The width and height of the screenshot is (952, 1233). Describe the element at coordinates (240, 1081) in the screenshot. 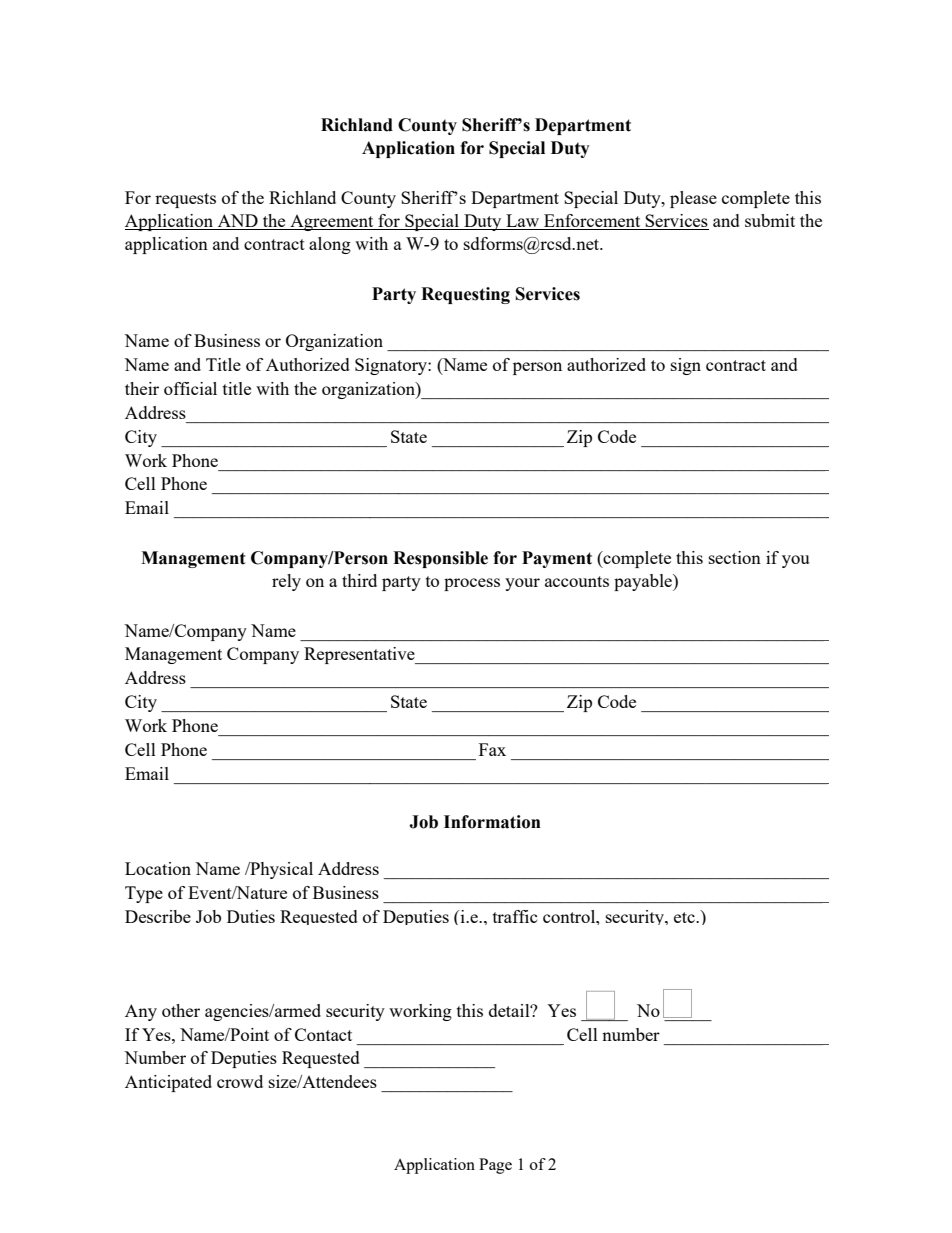

I see `crowd` at that location.
